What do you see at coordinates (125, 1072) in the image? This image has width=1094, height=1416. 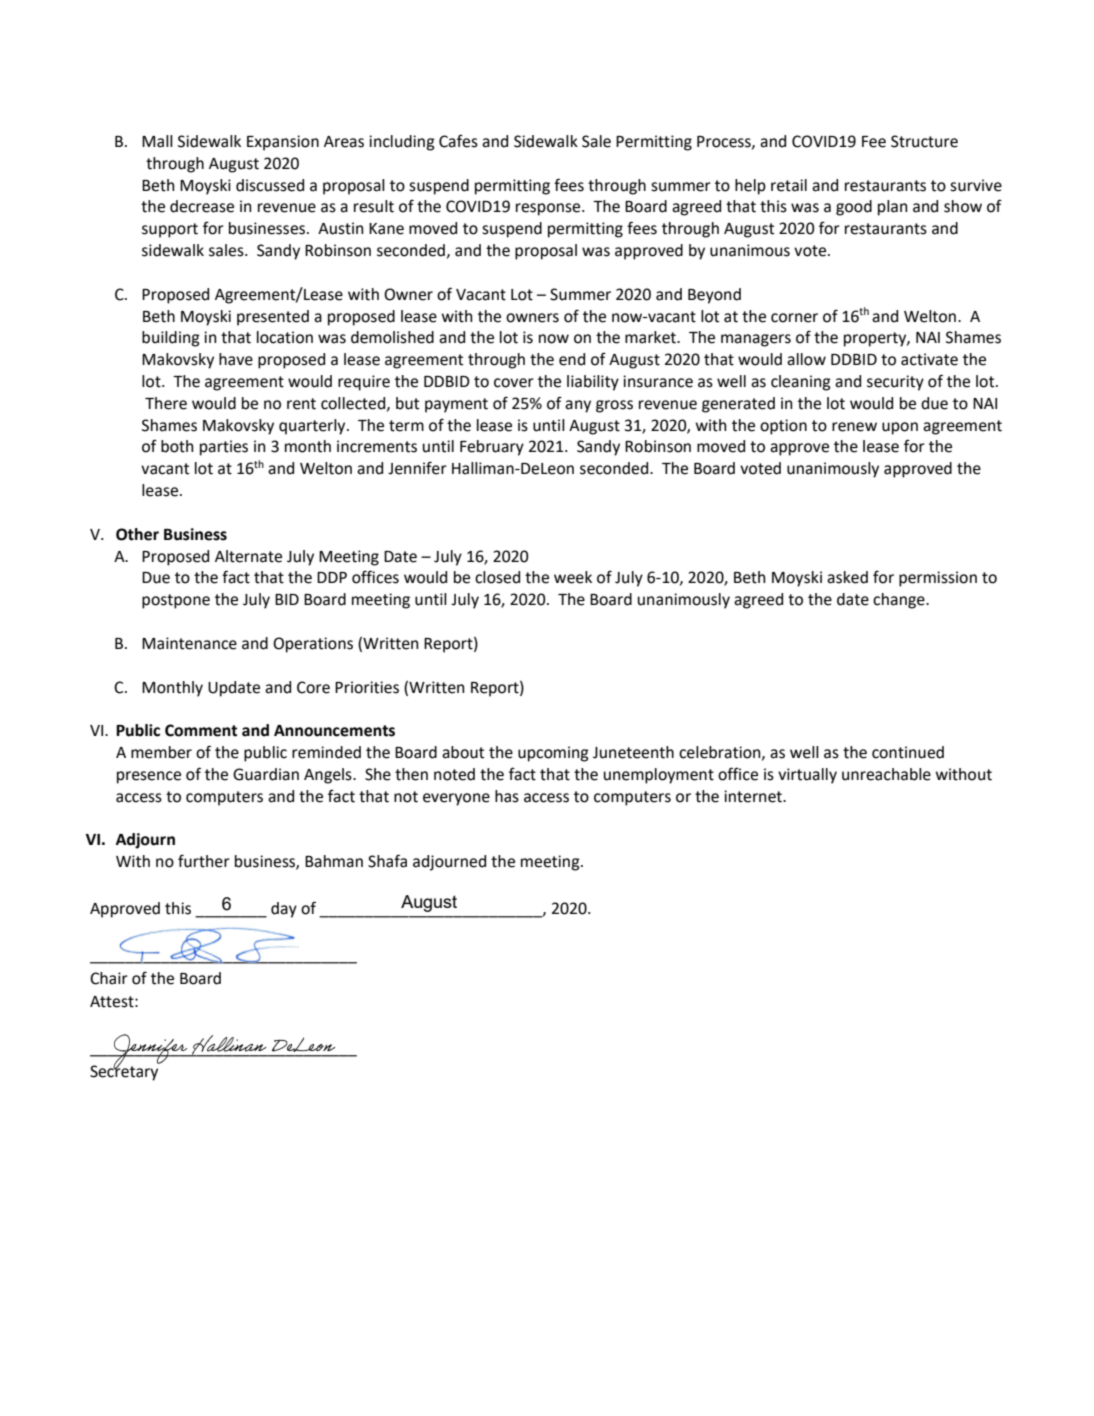 I see `Secretary` at bounding box center [125, 1072].
